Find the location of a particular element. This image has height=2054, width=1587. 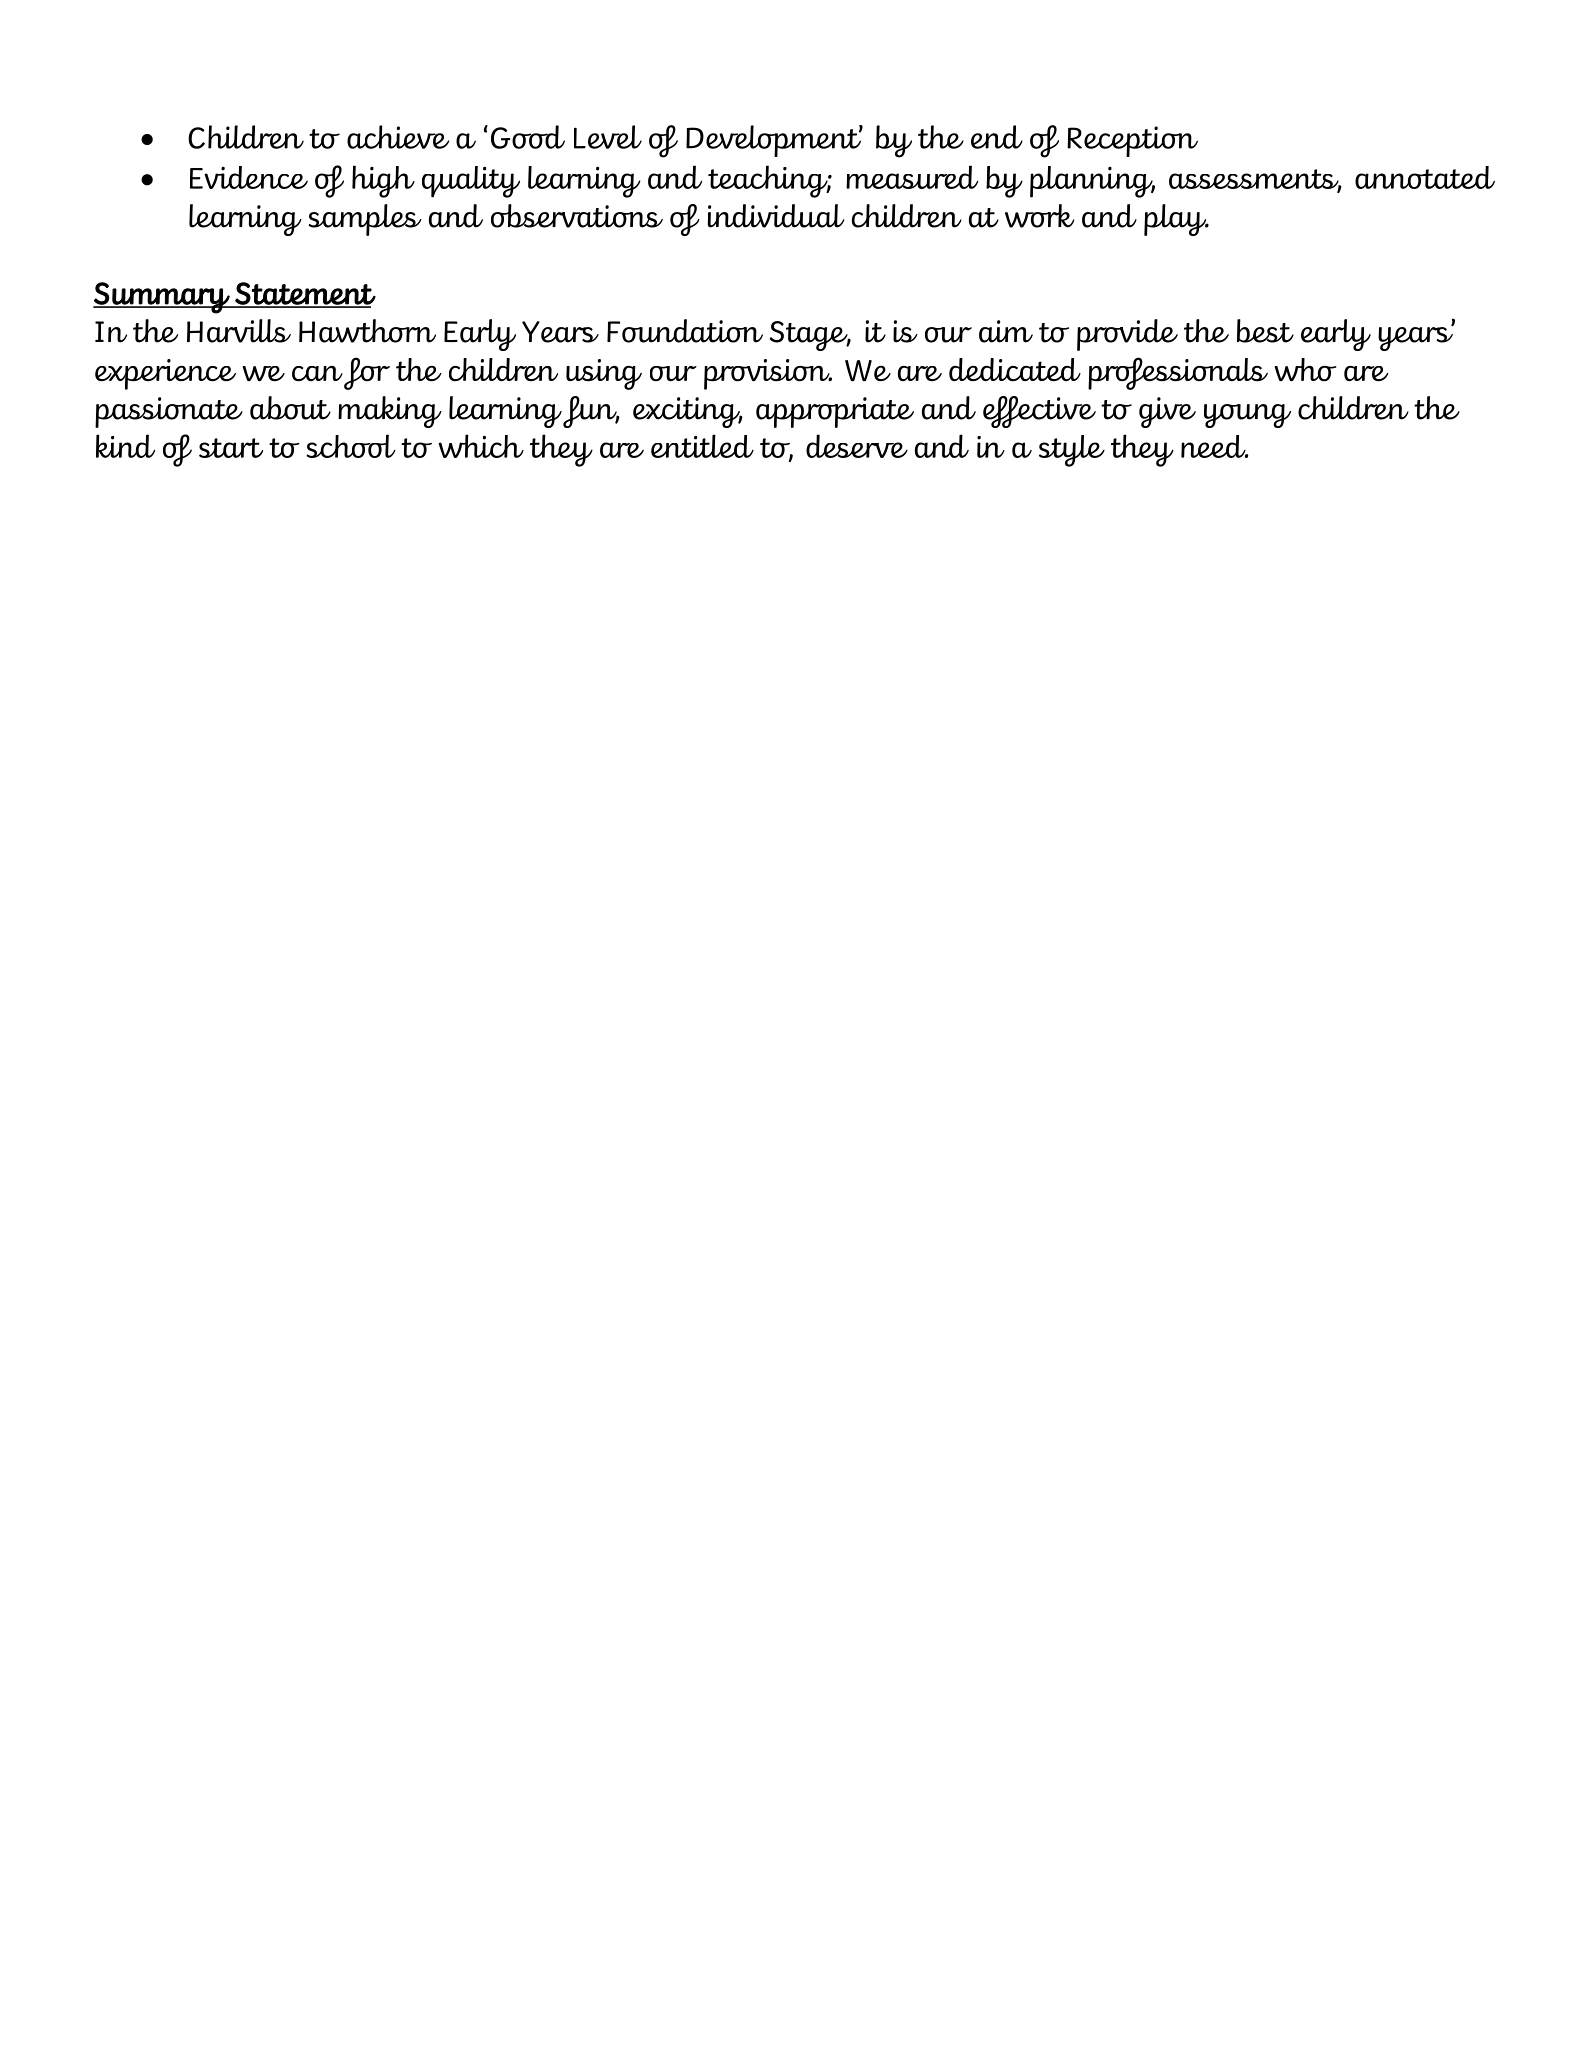

achieve is located at coordinates (398, 137).
